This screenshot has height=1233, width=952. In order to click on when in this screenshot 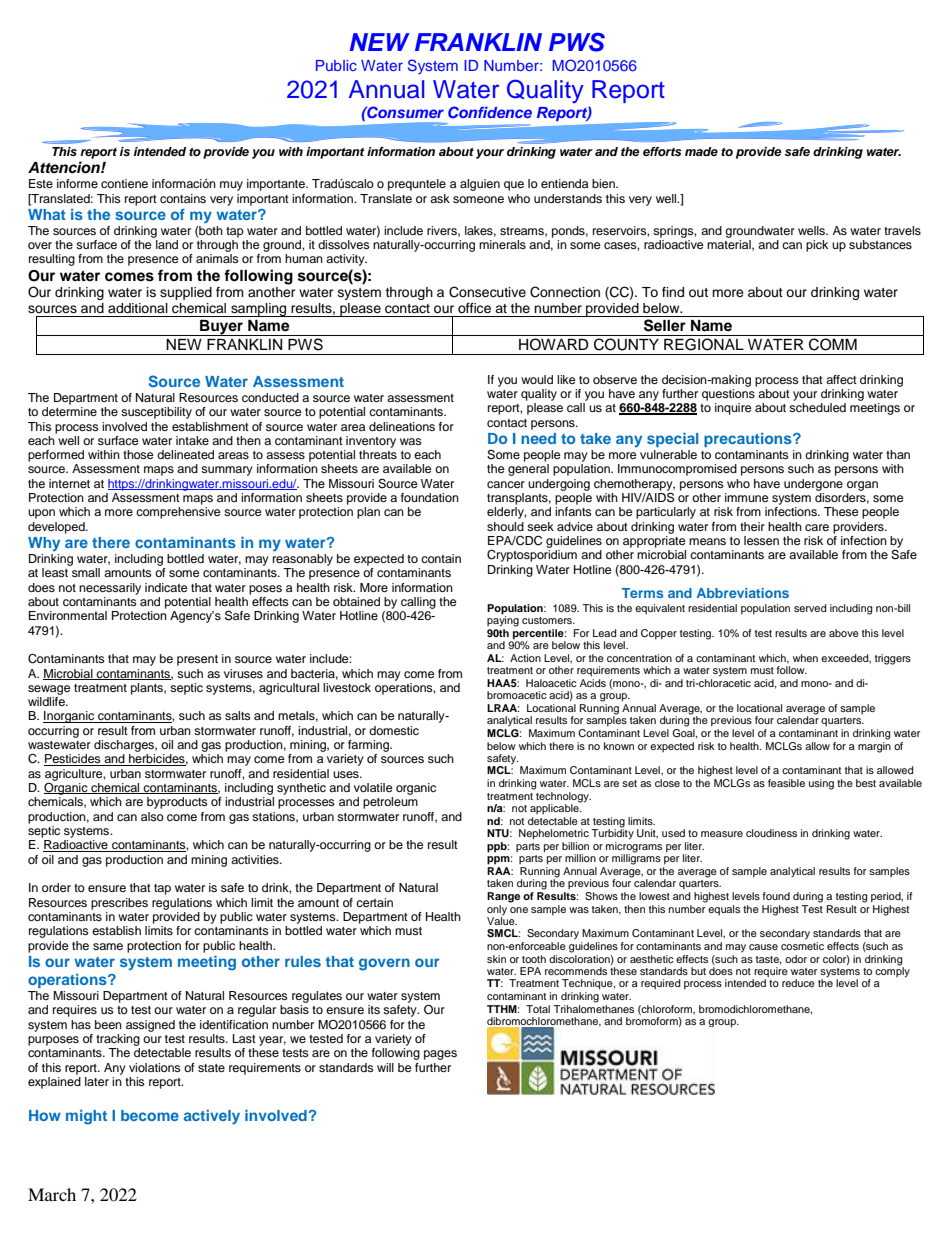, I will do `click(805, 658)`.
